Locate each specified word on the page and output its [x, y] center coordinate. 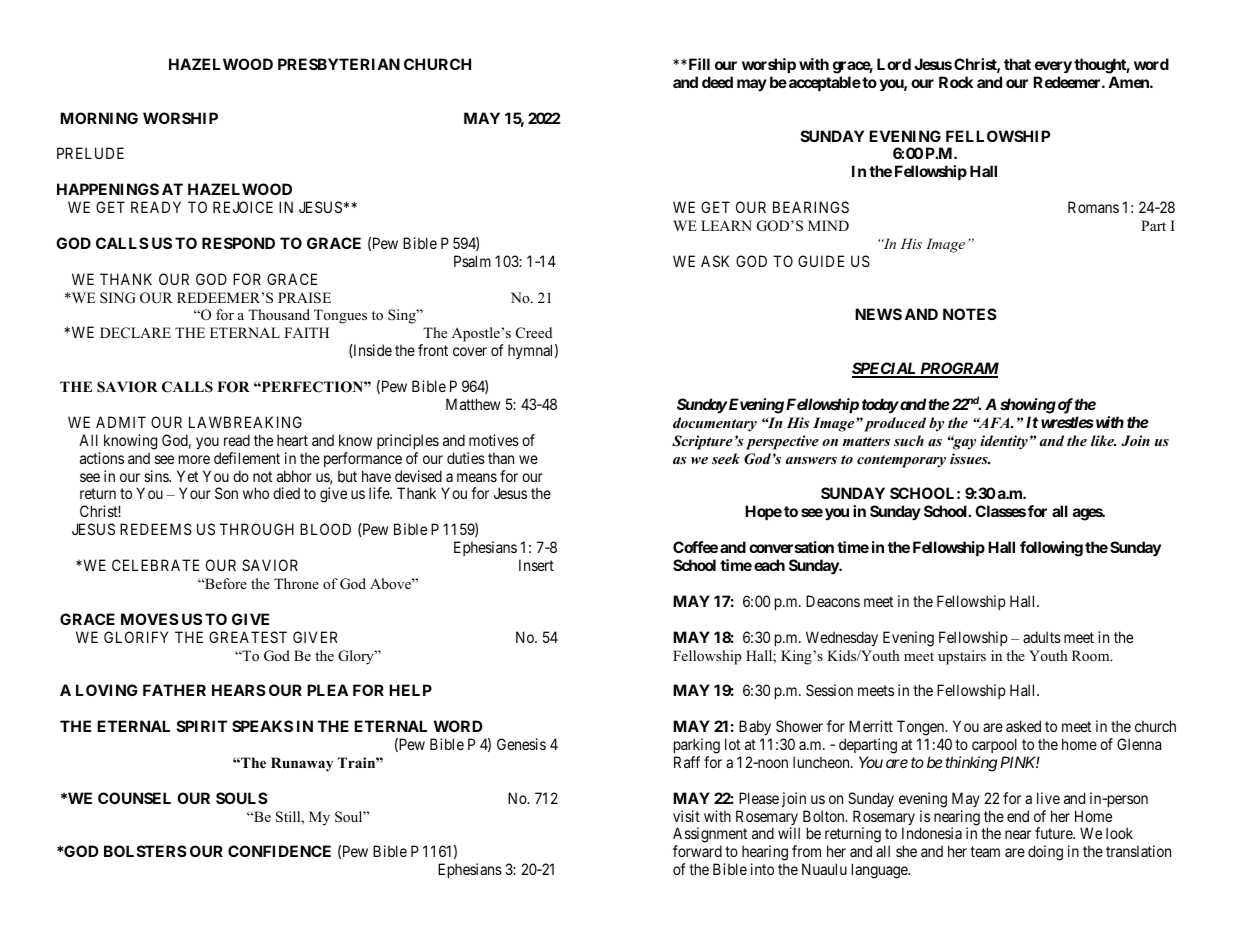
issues [970, 458]
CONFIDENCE [279, 851]
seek [726, 458]
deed [717, 82]
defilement [247, 458]
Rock [956, 82]
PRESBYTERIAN [339, 64]
